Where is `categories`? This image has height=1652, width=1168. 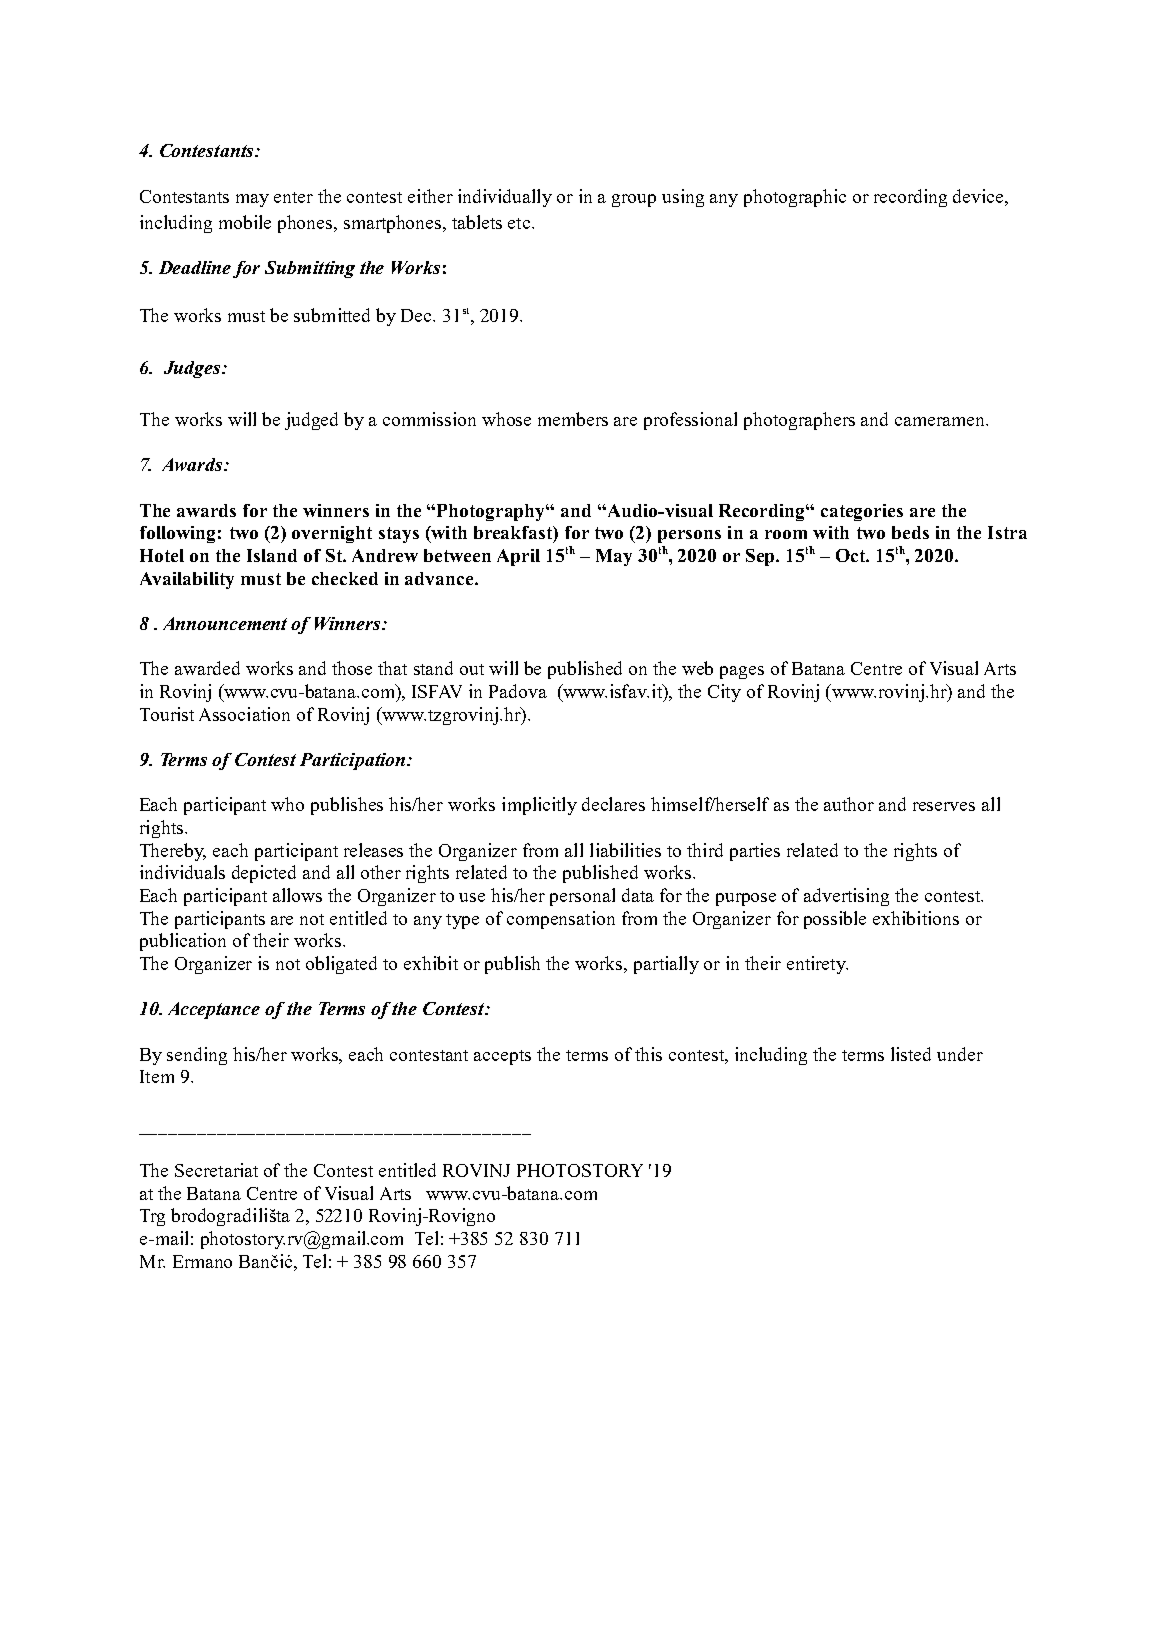
categories is located at coordinates (862, 512).
